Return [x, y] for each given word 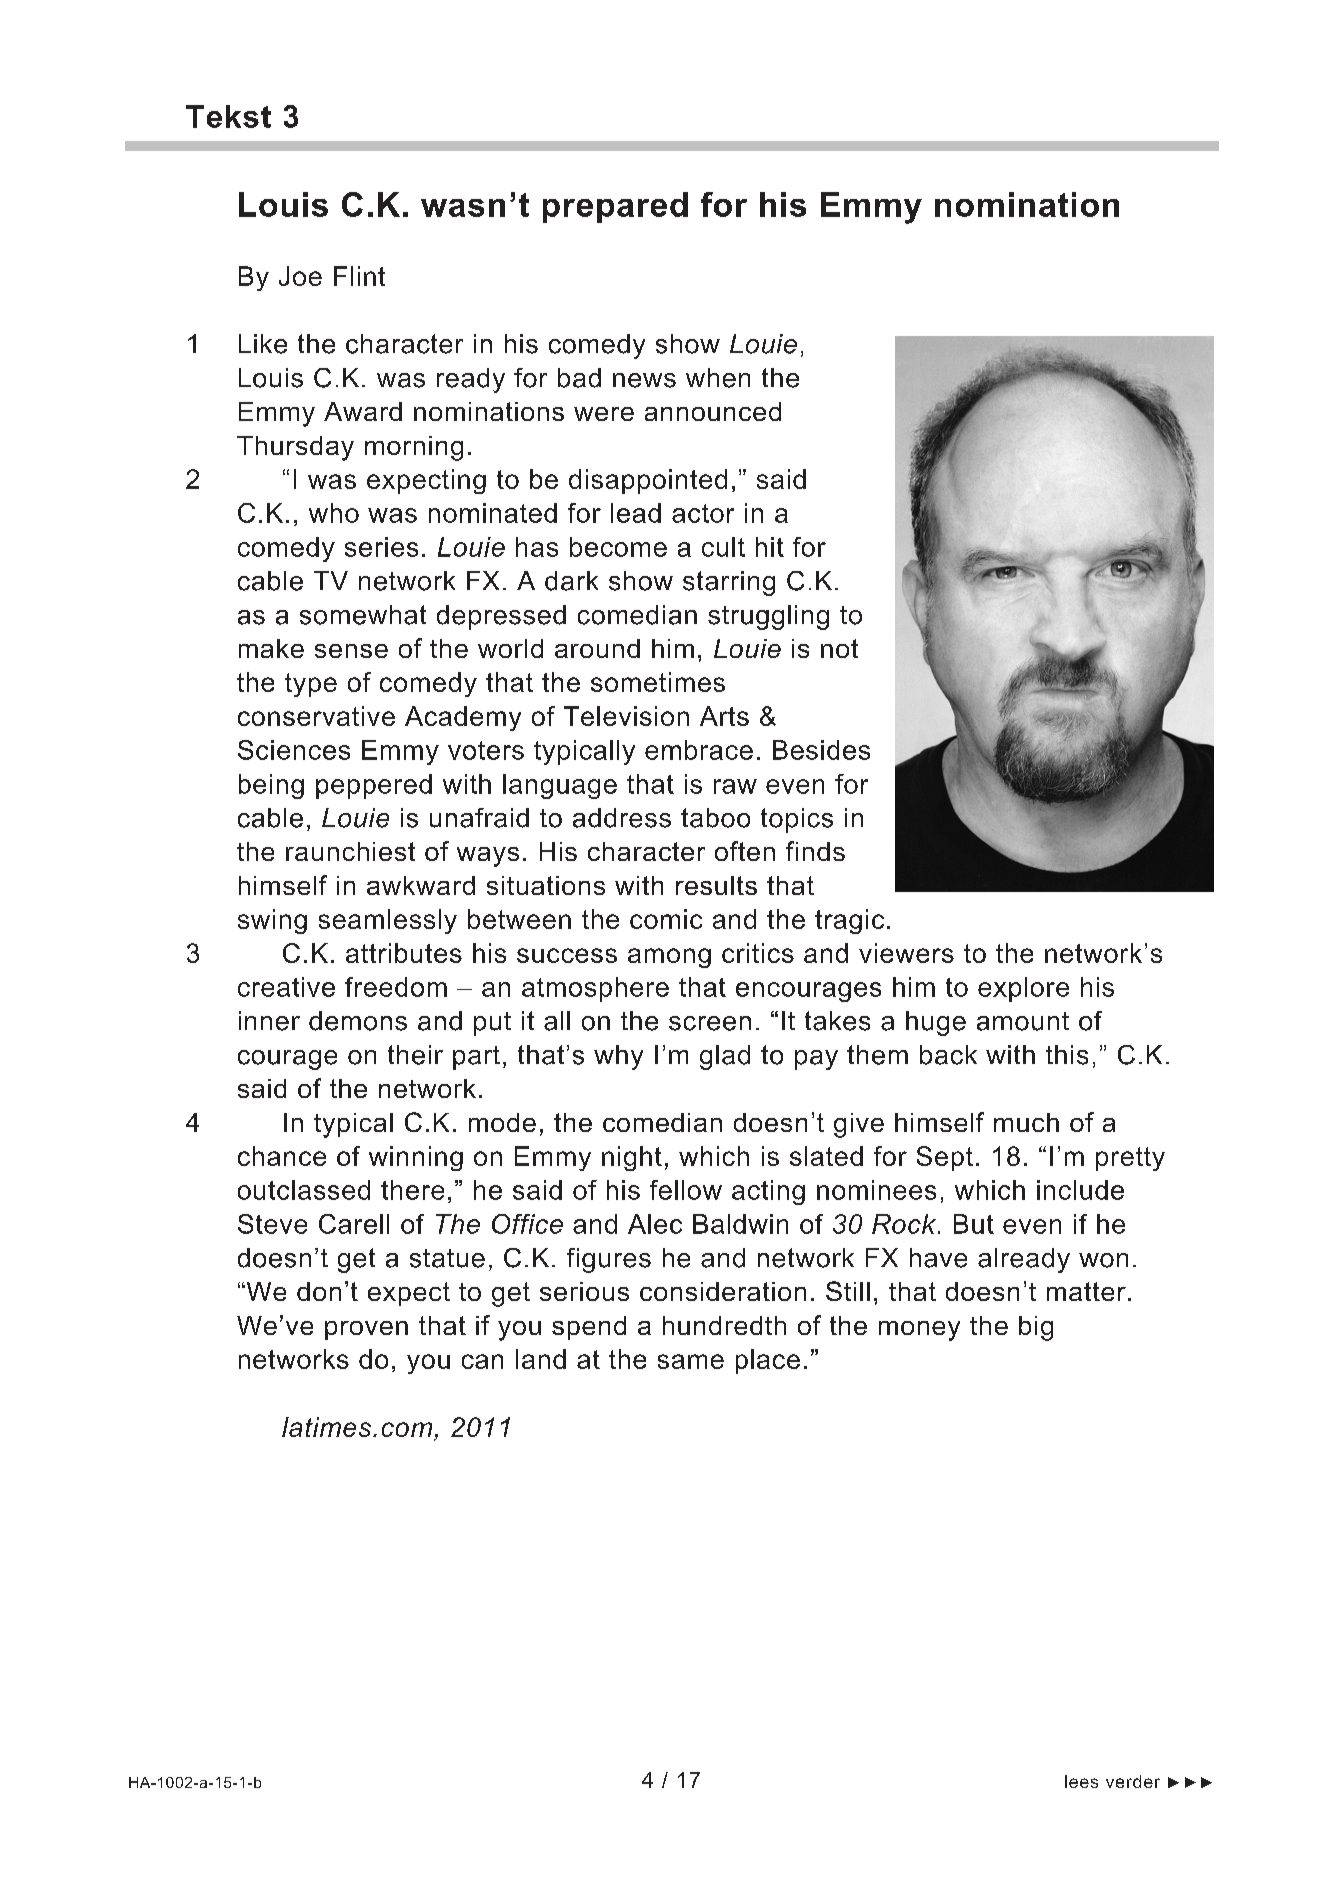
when [718, 378]
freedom [396, 987]
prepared [615, 207]
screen [710, 1023]
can [482, 1361]
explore [1023, 989]
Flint [359, 276]
